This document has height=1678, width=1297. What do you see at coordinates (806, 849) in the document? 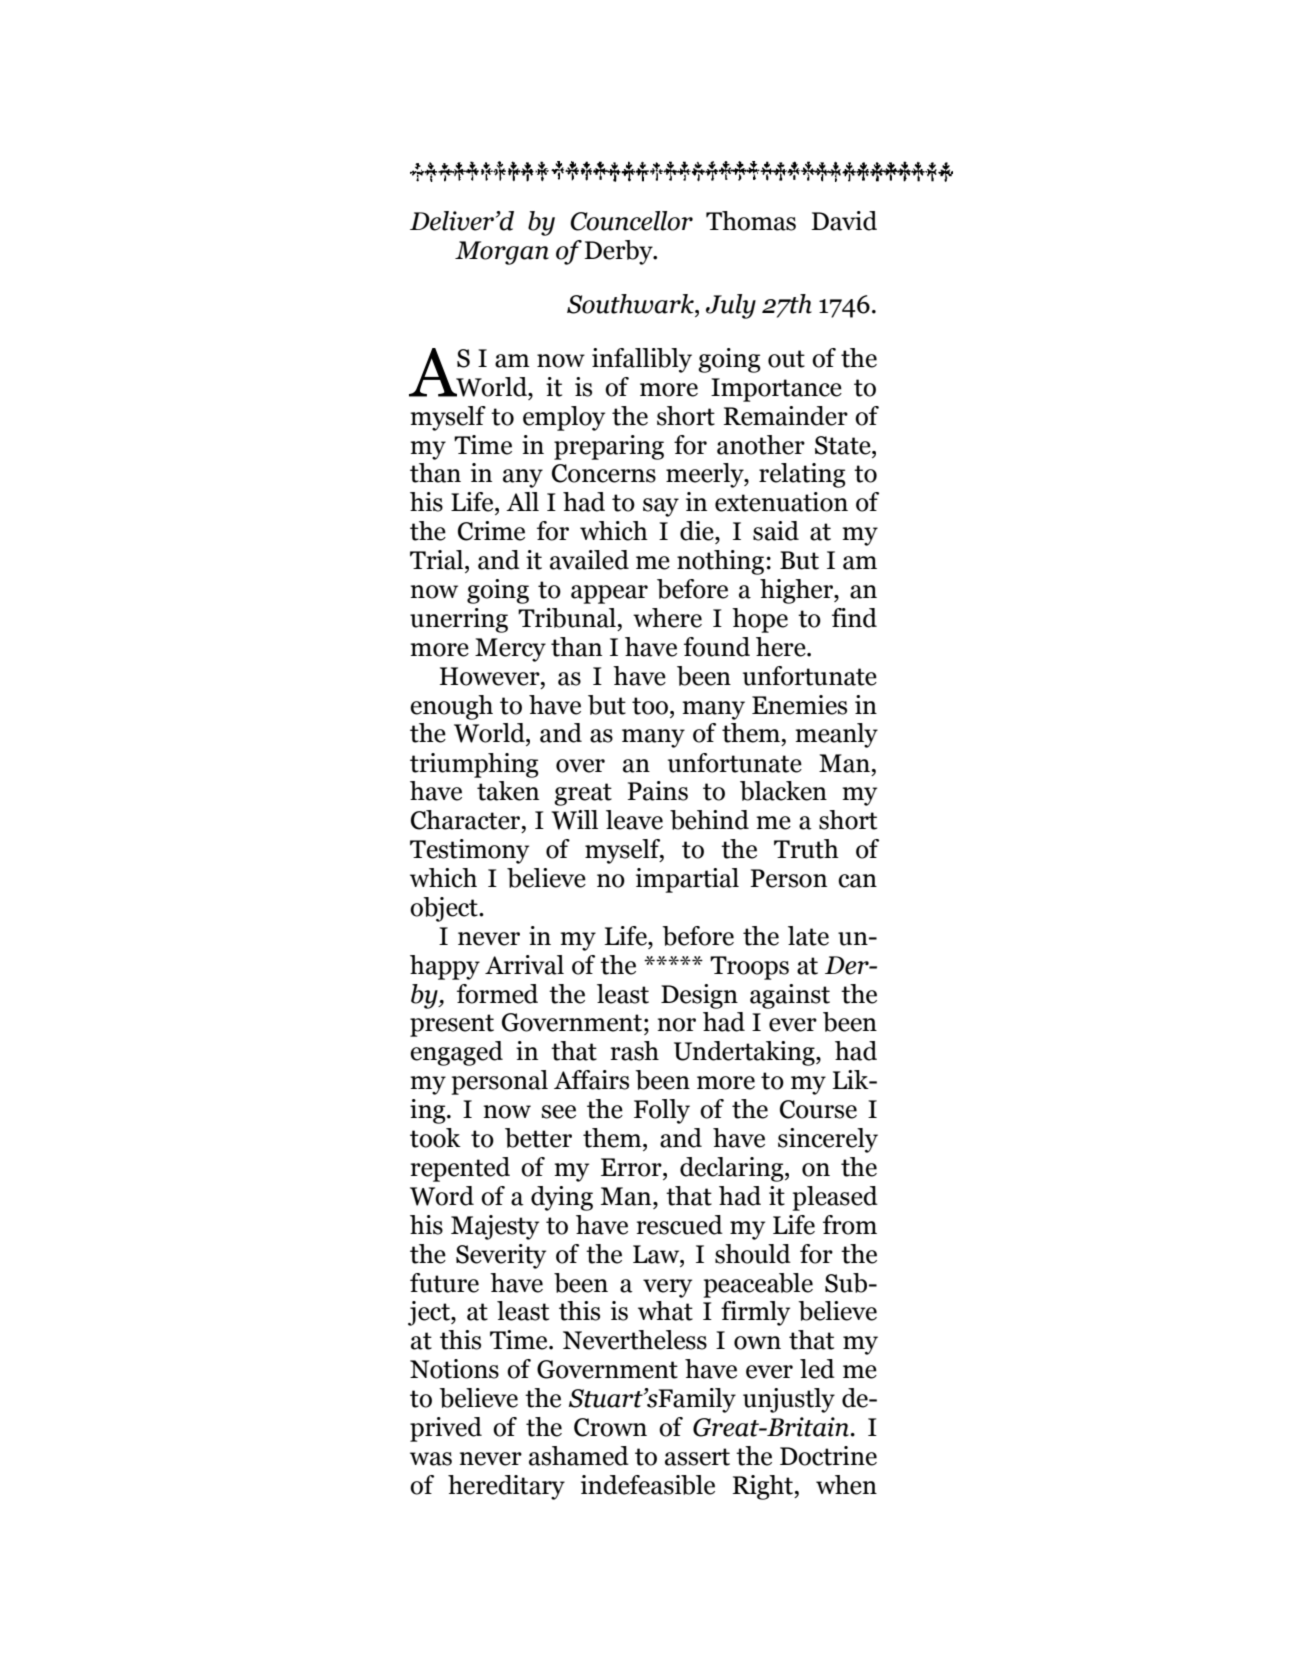
I see `Truth` at bounding box center [806, 849].
